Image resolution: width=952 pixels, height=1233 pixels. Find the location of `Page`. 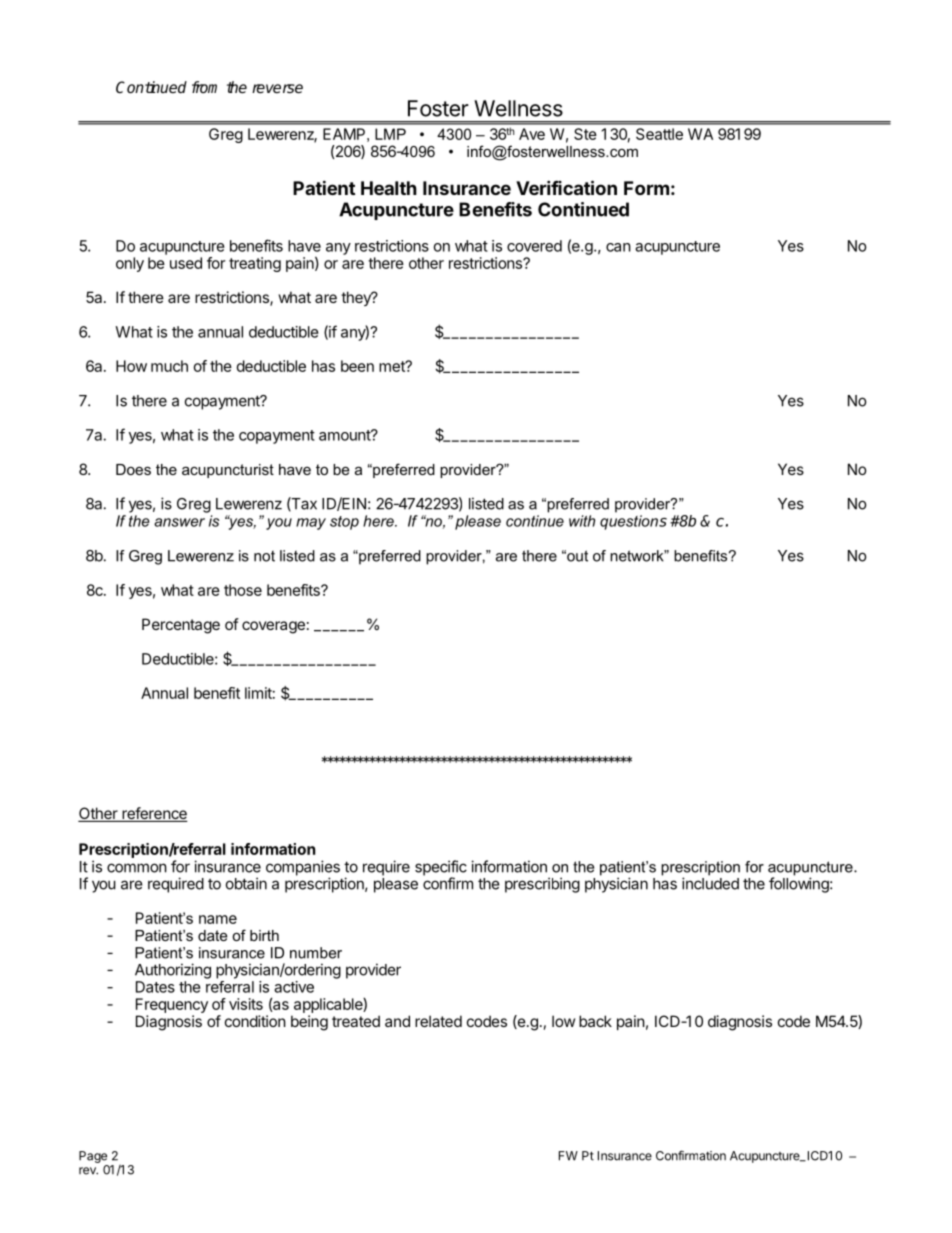

Page is located at coordinates (94, 1158).
